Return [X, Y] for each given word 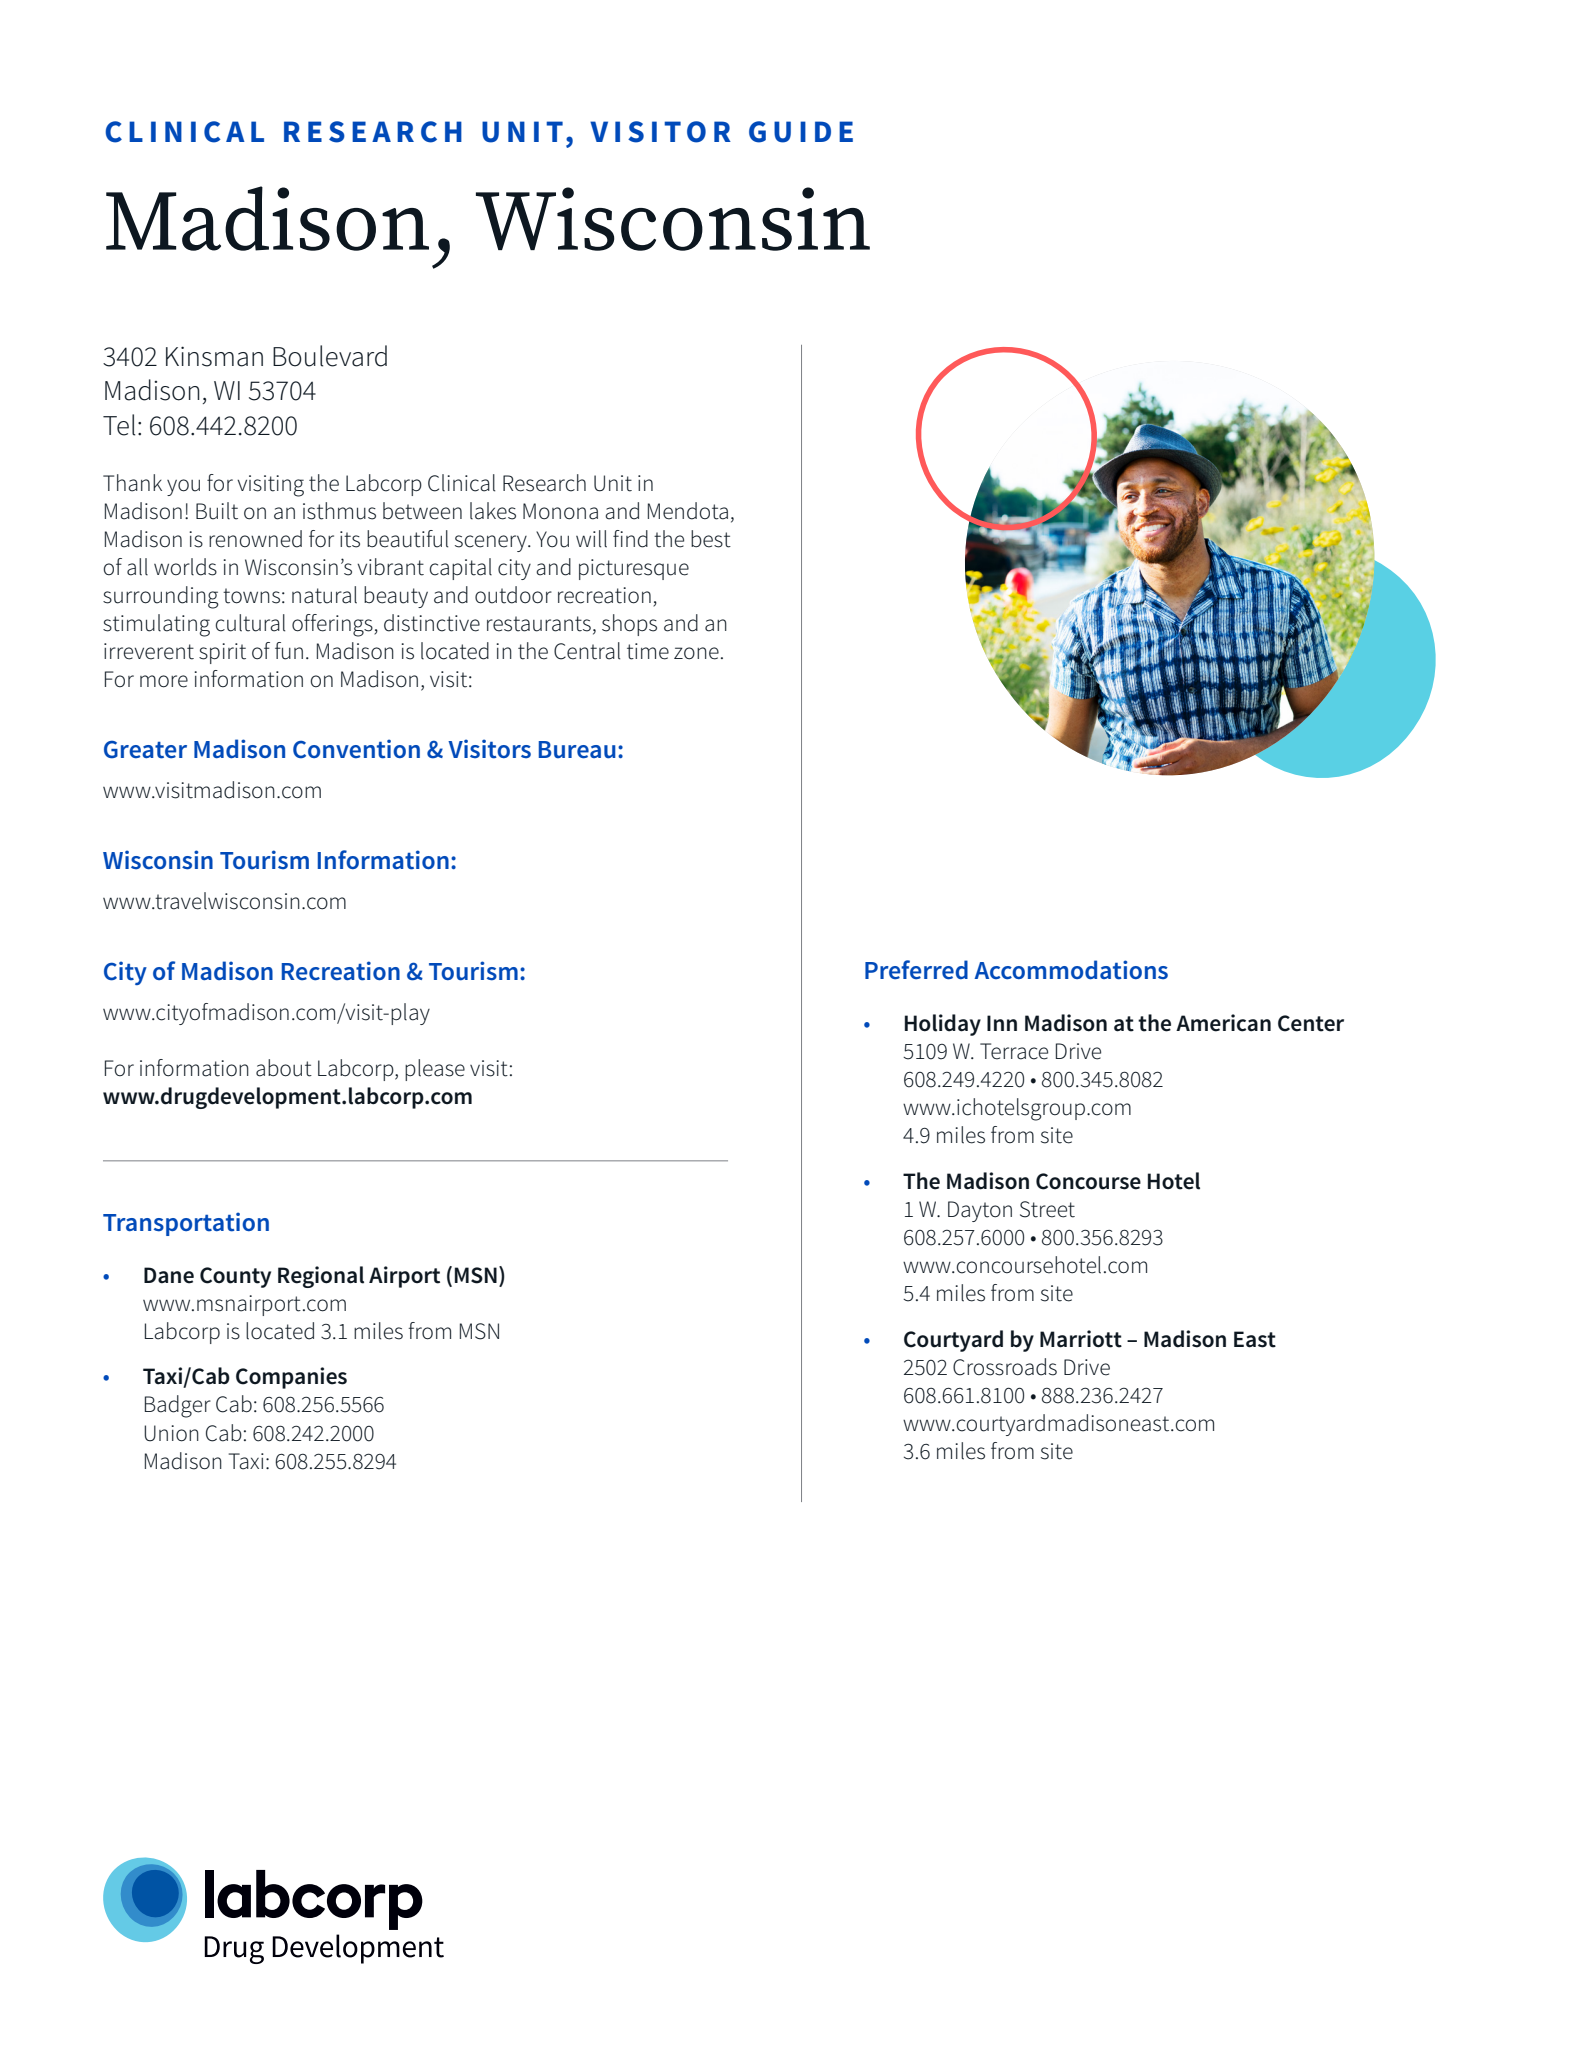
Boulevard [330, 356]
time [648, 651]
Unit [613, 483]
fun [289, 651]
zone [696, 653]
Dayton [980, 1211]
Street [1047, 1209]
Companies [291, 1378]
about [284, 1068]
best [711, 539]
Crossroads [1005, 1367]
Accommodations [1071, 970]
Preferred [916, 970]
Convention [356, 749]
